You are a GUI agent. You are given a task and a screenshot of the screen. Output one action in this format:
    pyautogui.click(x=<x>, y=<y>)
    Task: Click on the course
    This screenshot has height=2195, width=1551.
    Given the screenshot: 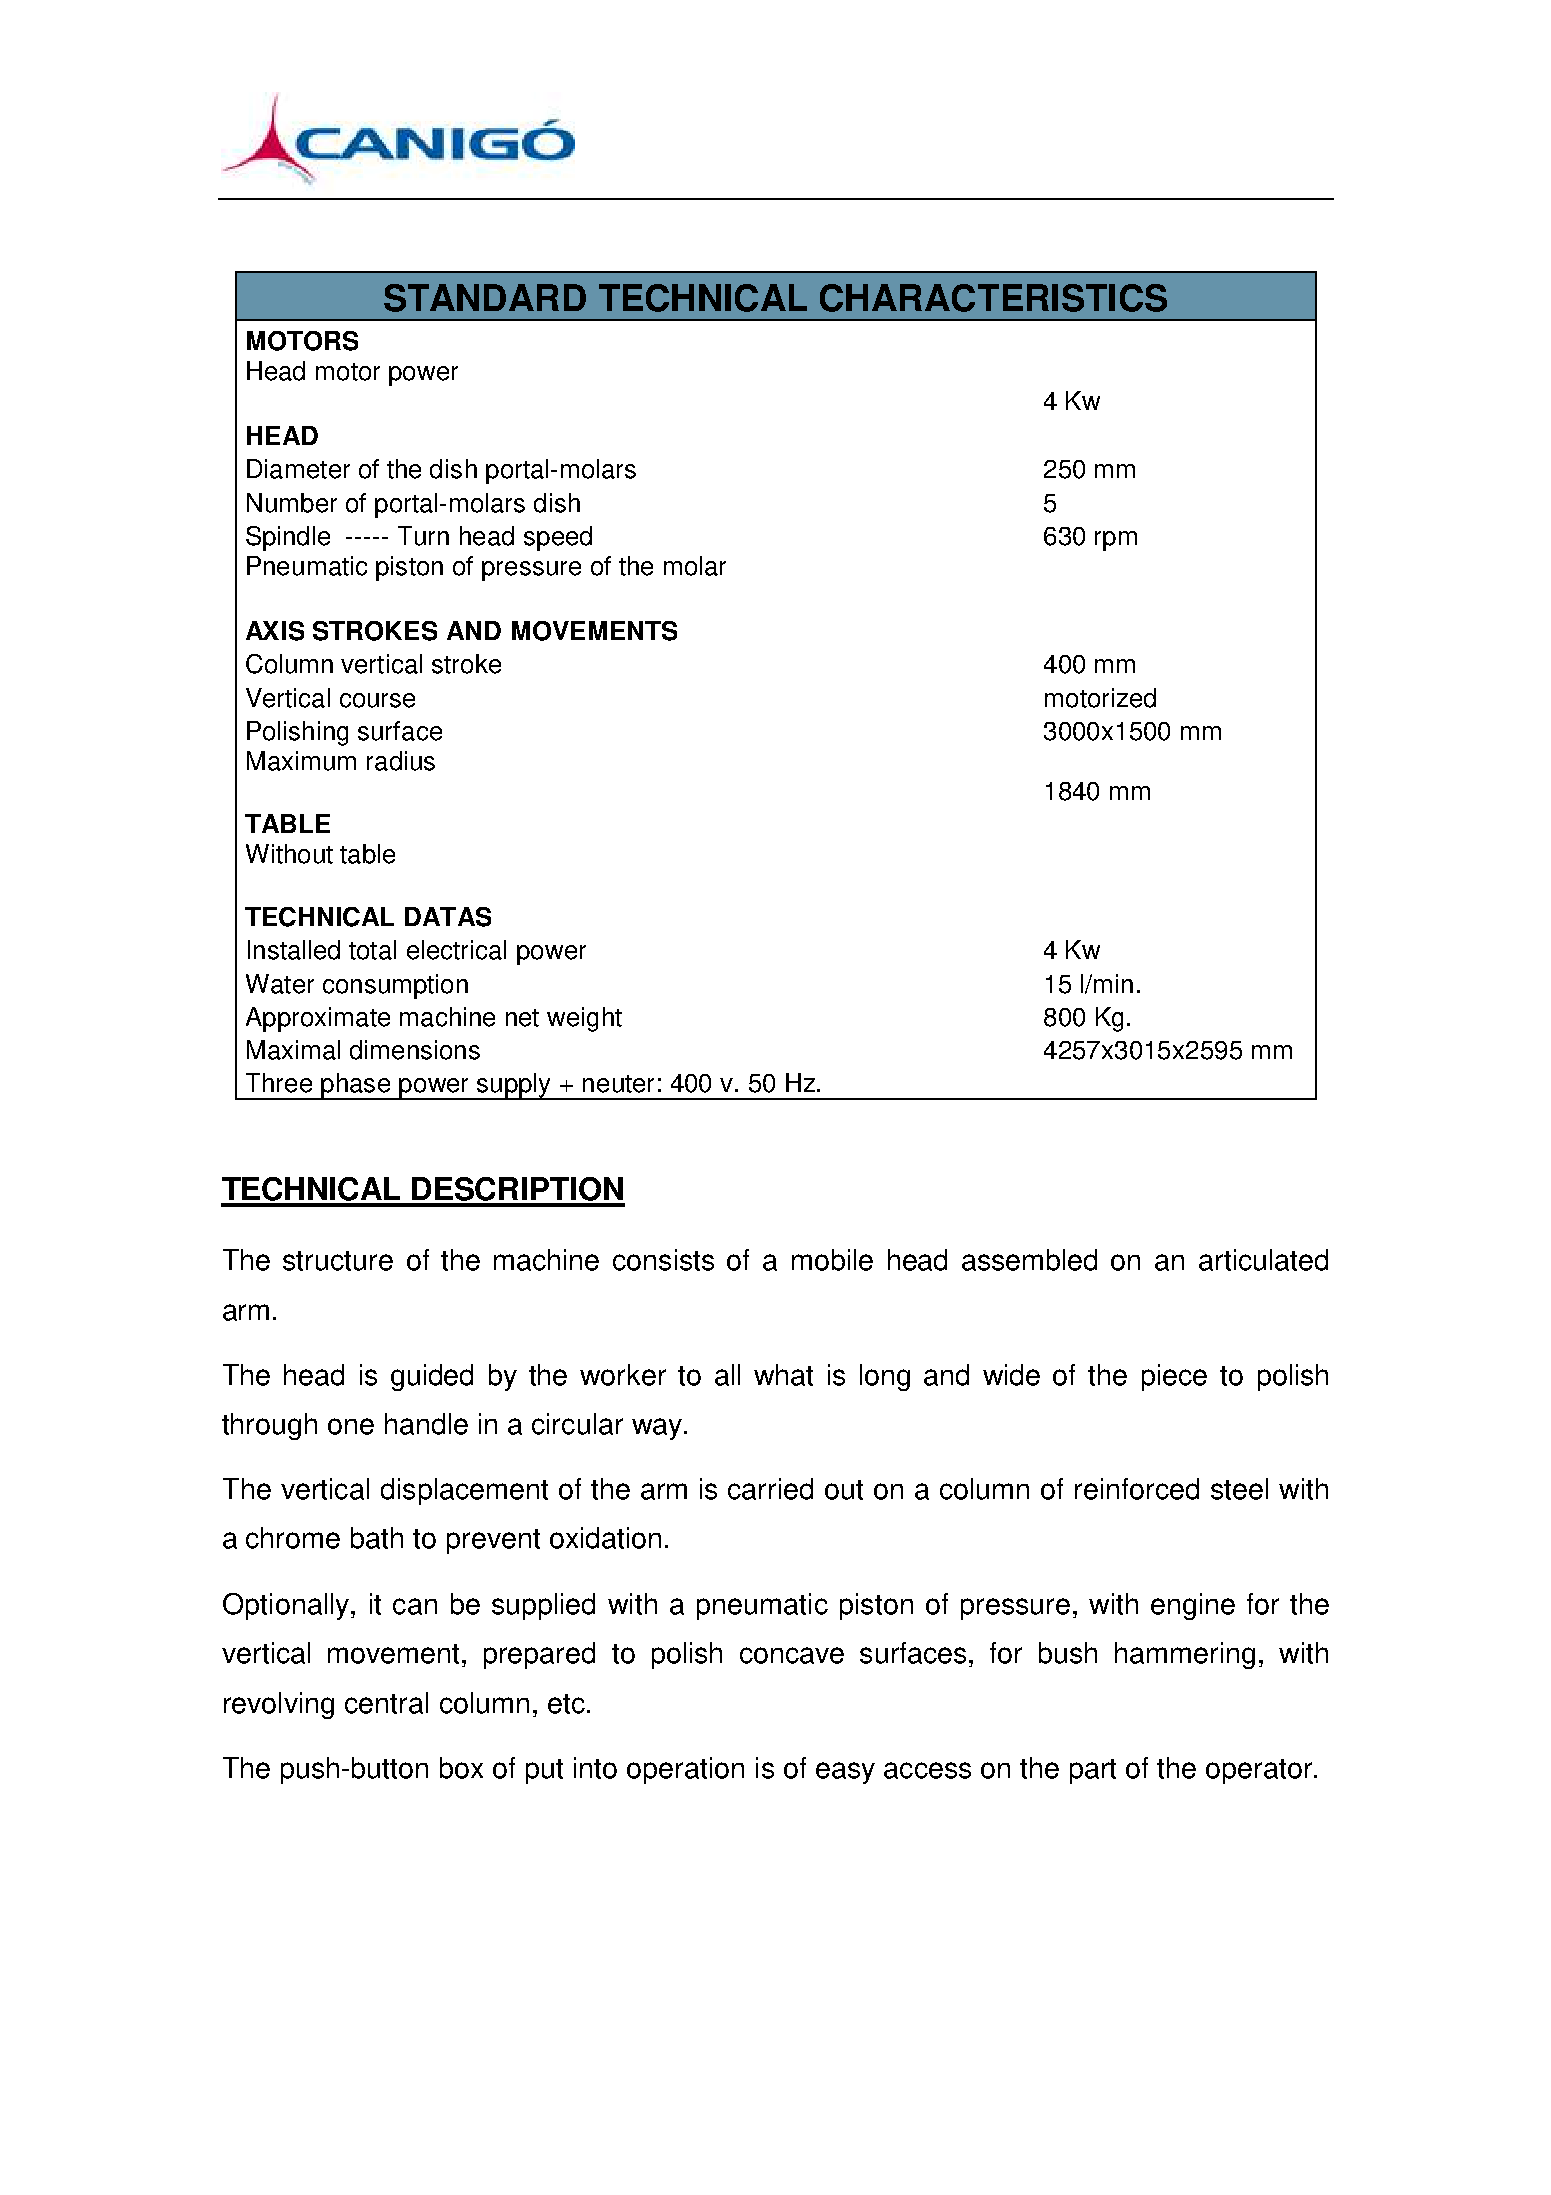 What is the action you would take?
    pyautogui.click(x=377, y=700)
